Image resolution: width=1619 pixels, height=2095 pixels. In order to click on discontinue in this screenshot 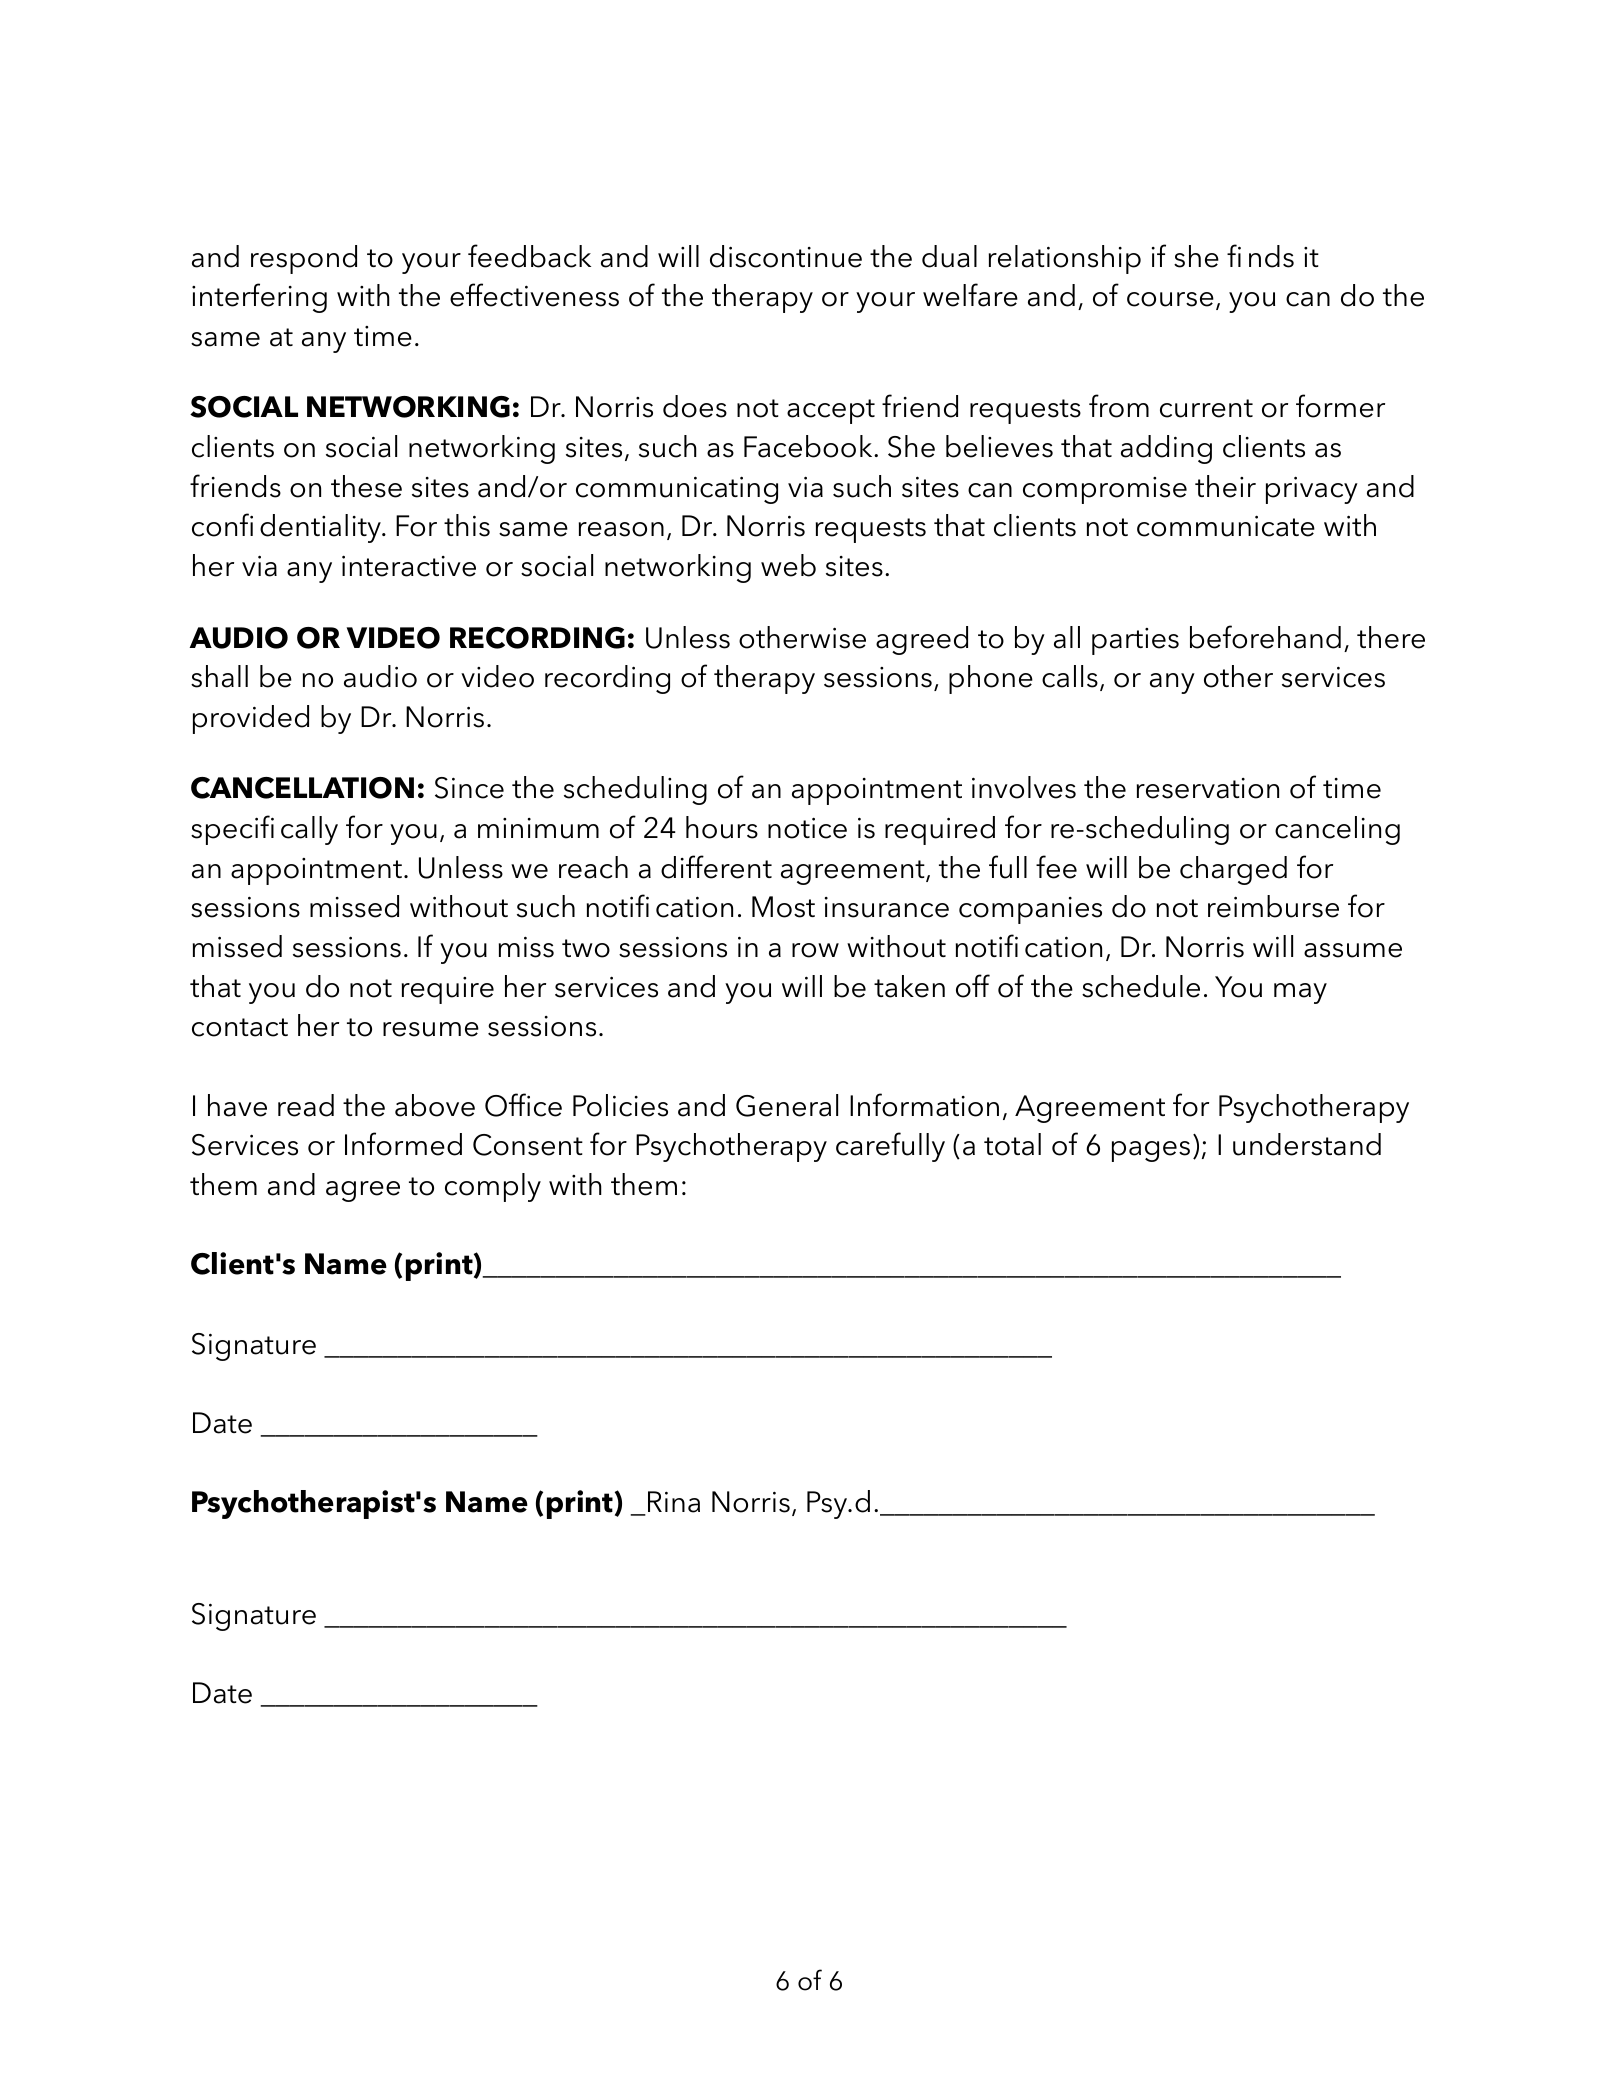, I will do `click(786, 256)`.
